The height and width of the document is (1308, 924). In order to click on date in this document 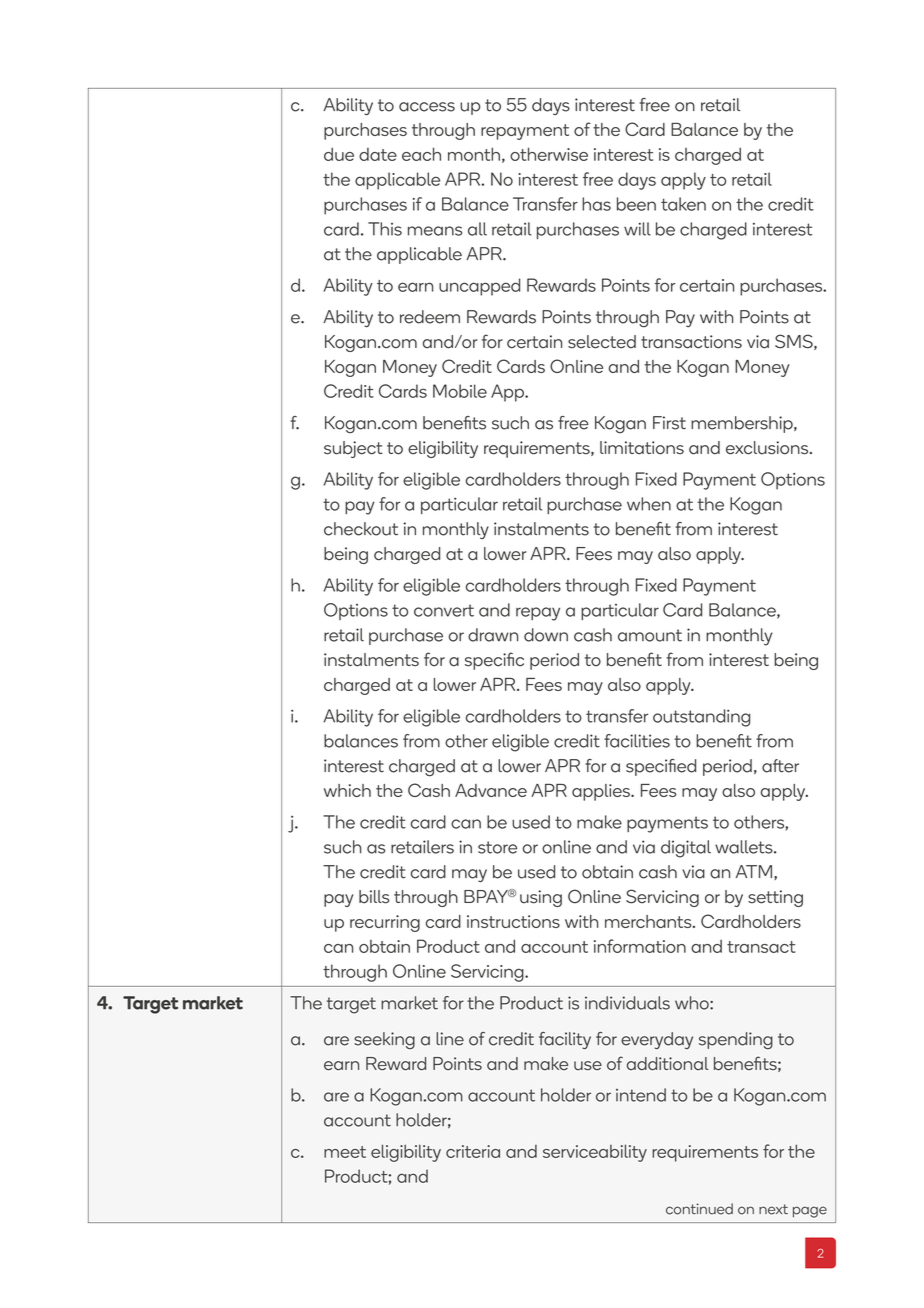, I will do `click(378, 154)`.
